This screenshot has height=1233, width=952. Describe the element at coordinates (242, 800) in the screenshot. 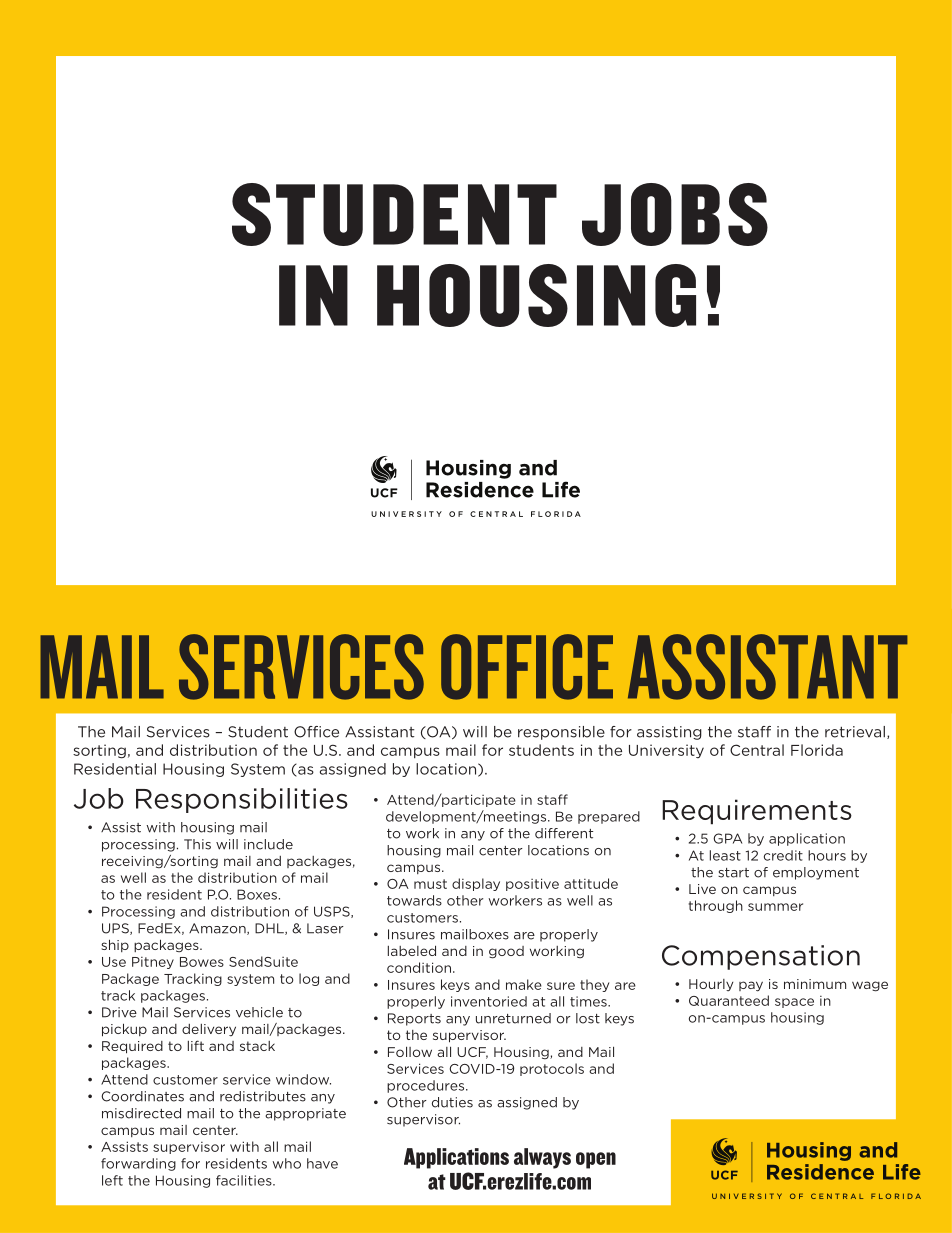

I see `Responsibilities` at that location.
